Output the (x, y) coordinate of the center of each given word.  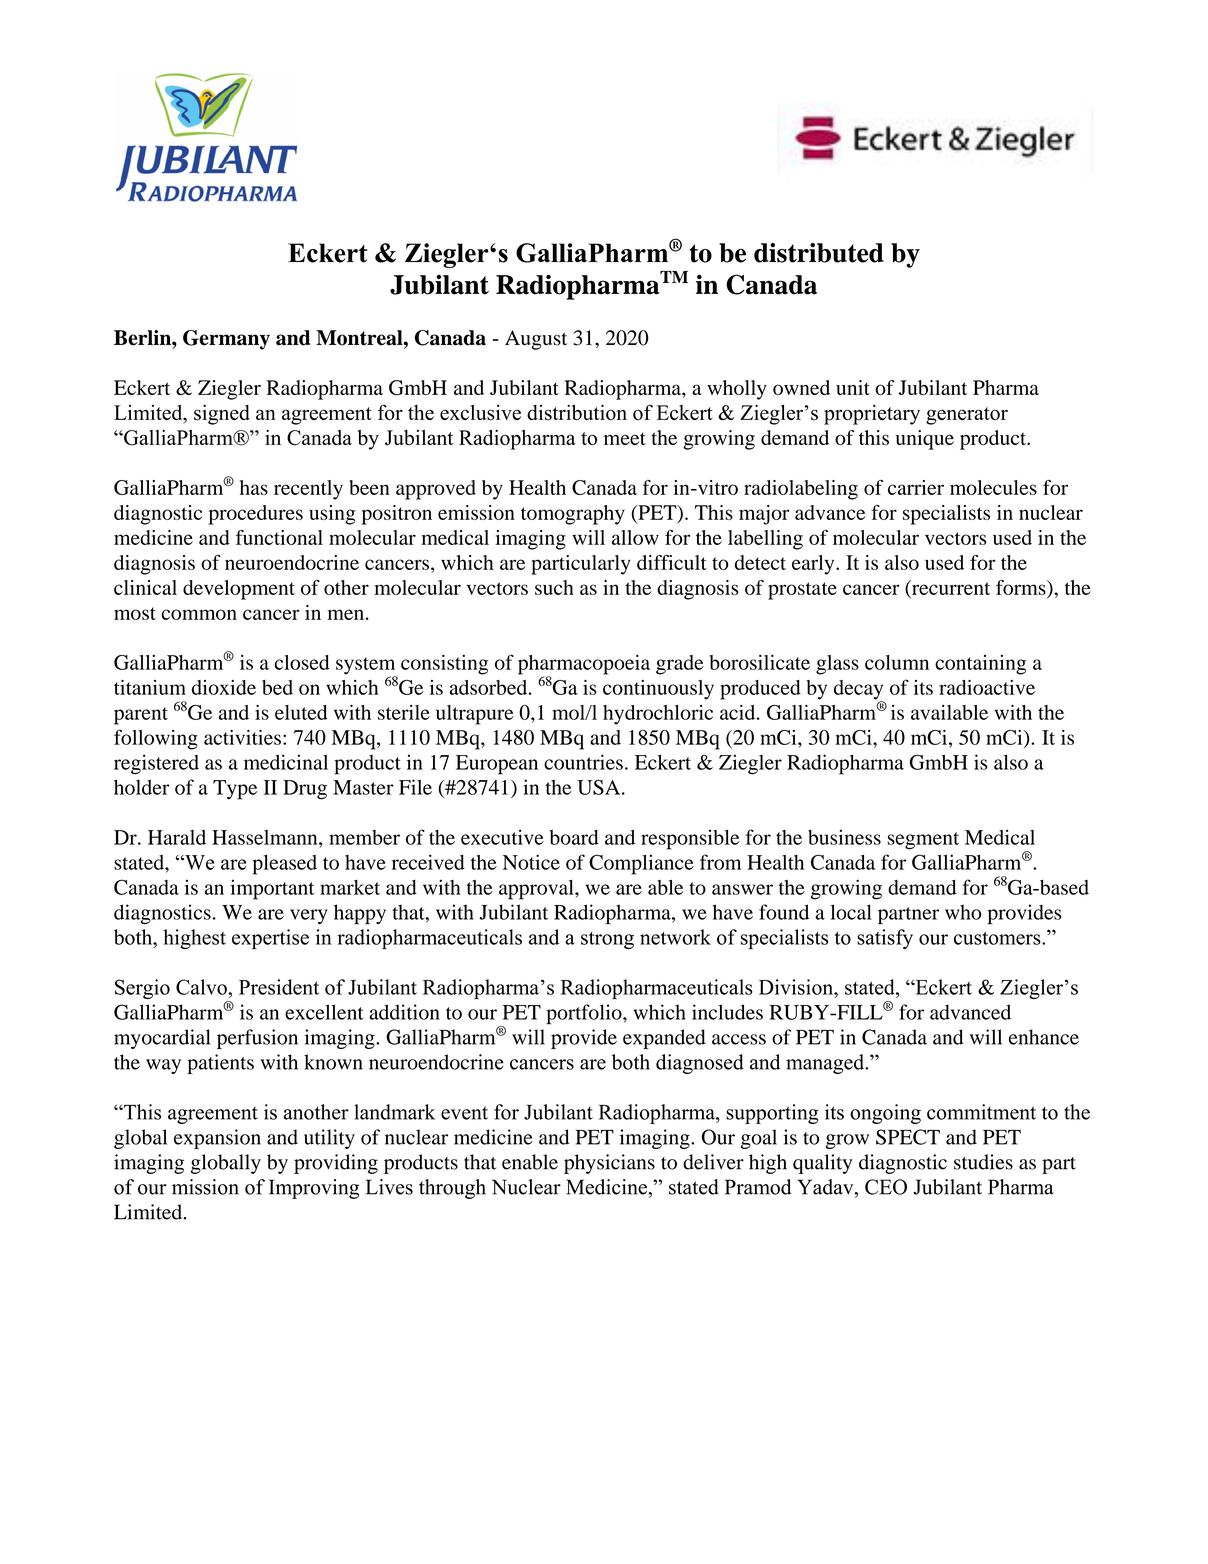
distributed (819, 253)
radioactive (987, 687)
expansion (217, 1139)
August (536, 340)
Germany (226, 340)
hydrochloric (658, 715)
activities (242, 737)
